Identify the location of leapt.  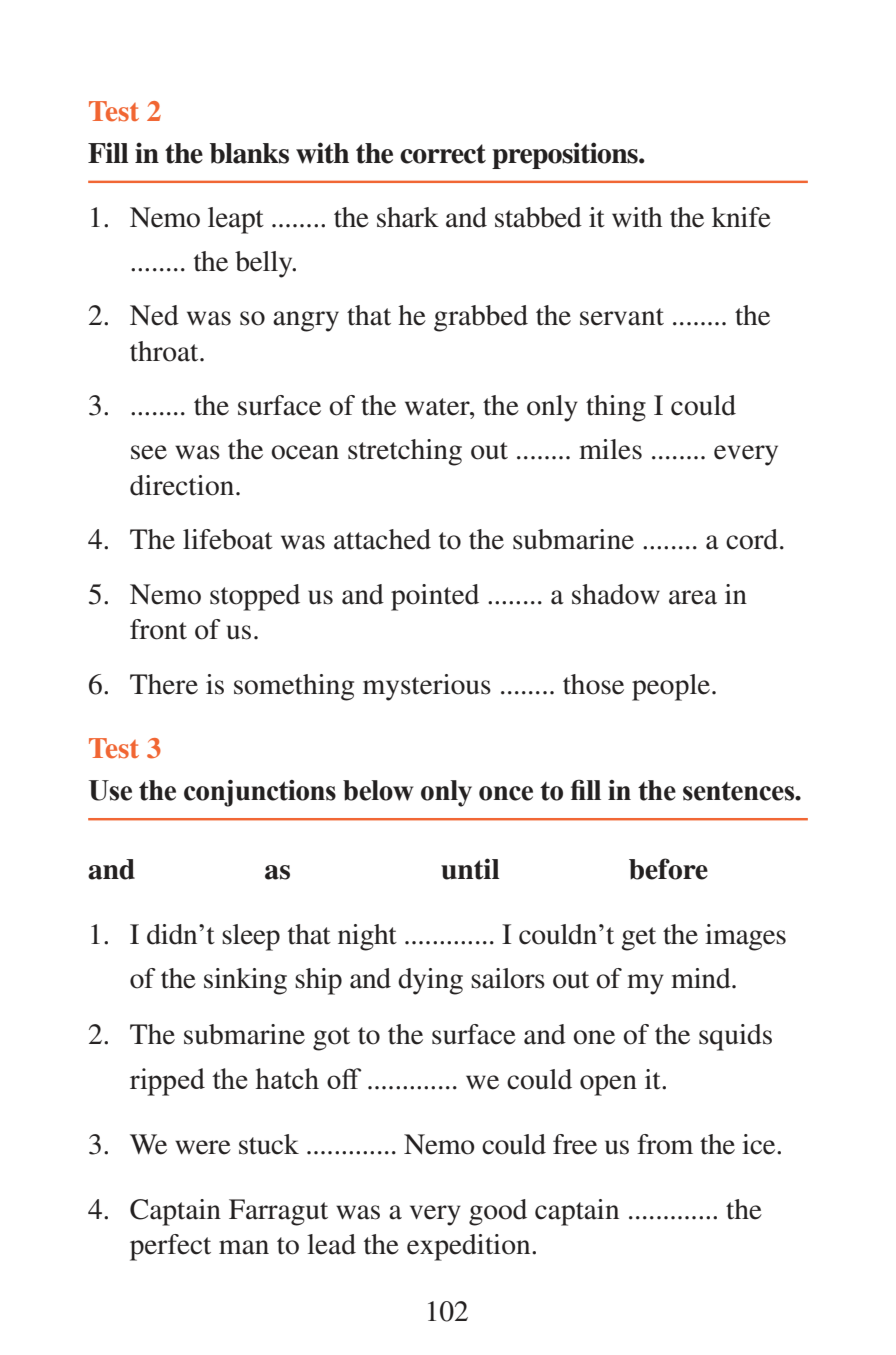
(236, 220).
